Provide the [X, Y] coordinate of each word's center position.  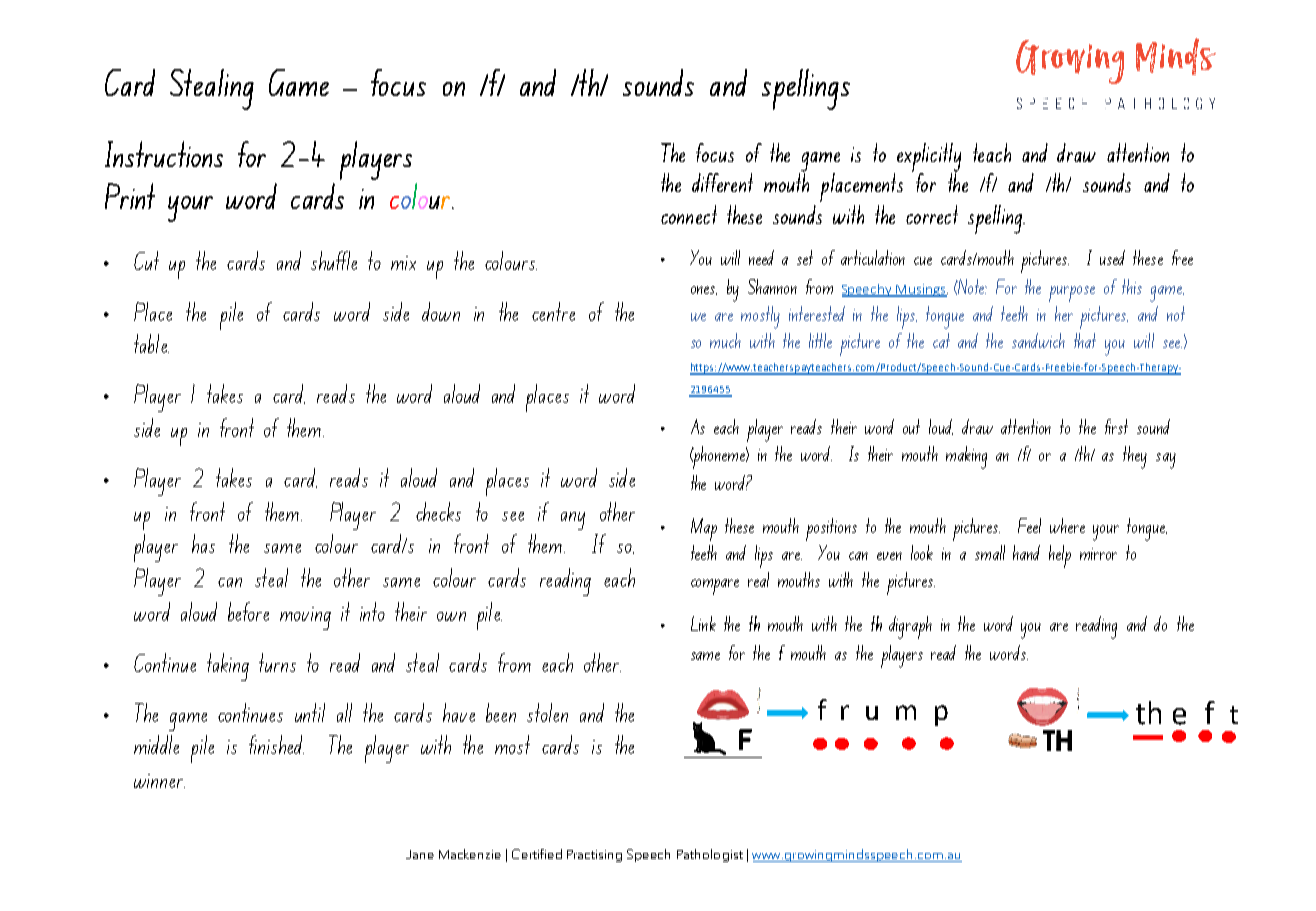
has [203, 543]
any [573, 521]
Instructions [164, 154]
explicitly [929, 158]
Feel [1029, 525]
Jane [420, 854]
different [722, 182]
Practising [594, 856]
